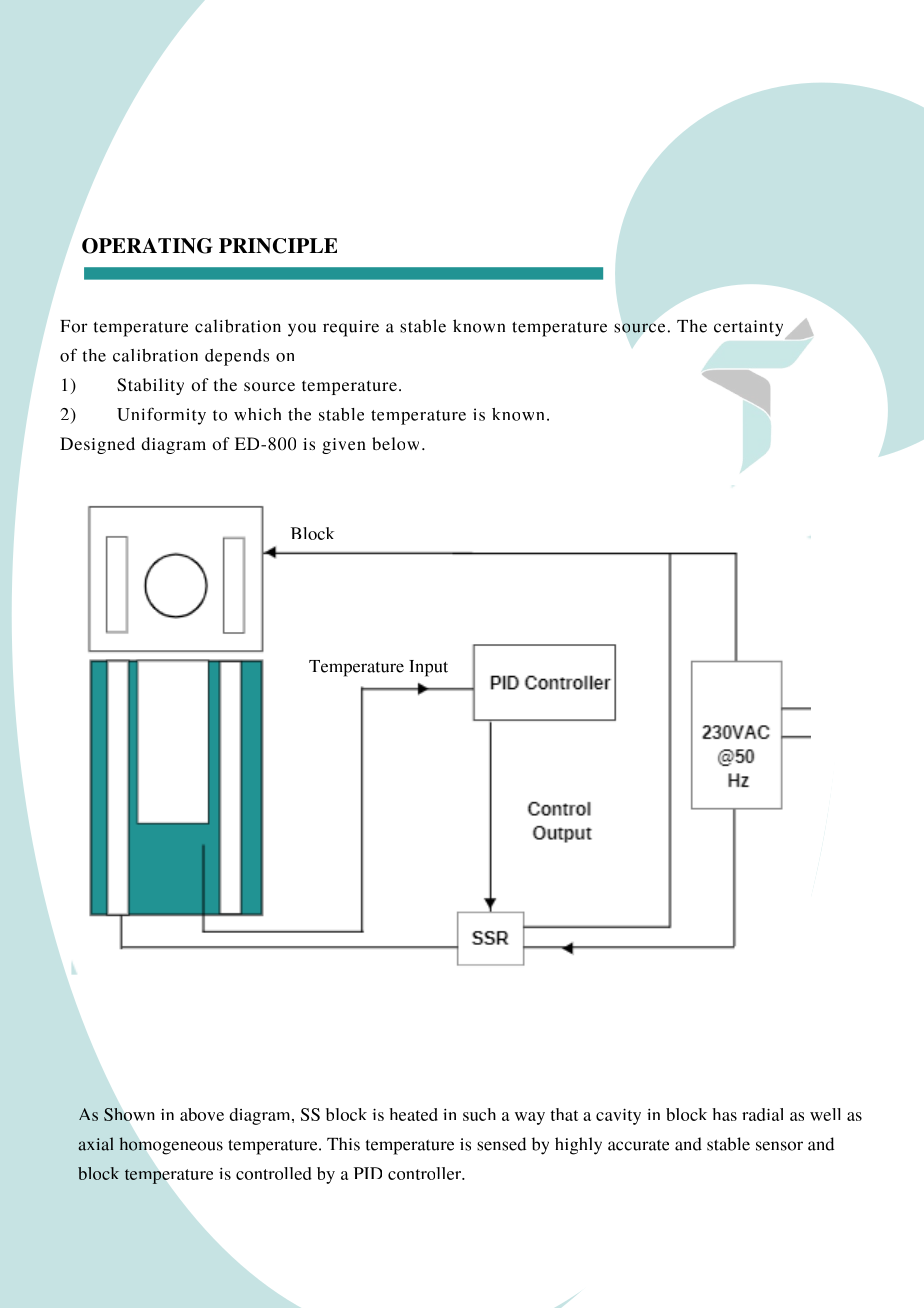 Image resolution: width=924 pixels, height=1308 pixels. What do you see at coordinates (344, 446) in the screenshot?
I see `given` at bounding box center [344, 446].
